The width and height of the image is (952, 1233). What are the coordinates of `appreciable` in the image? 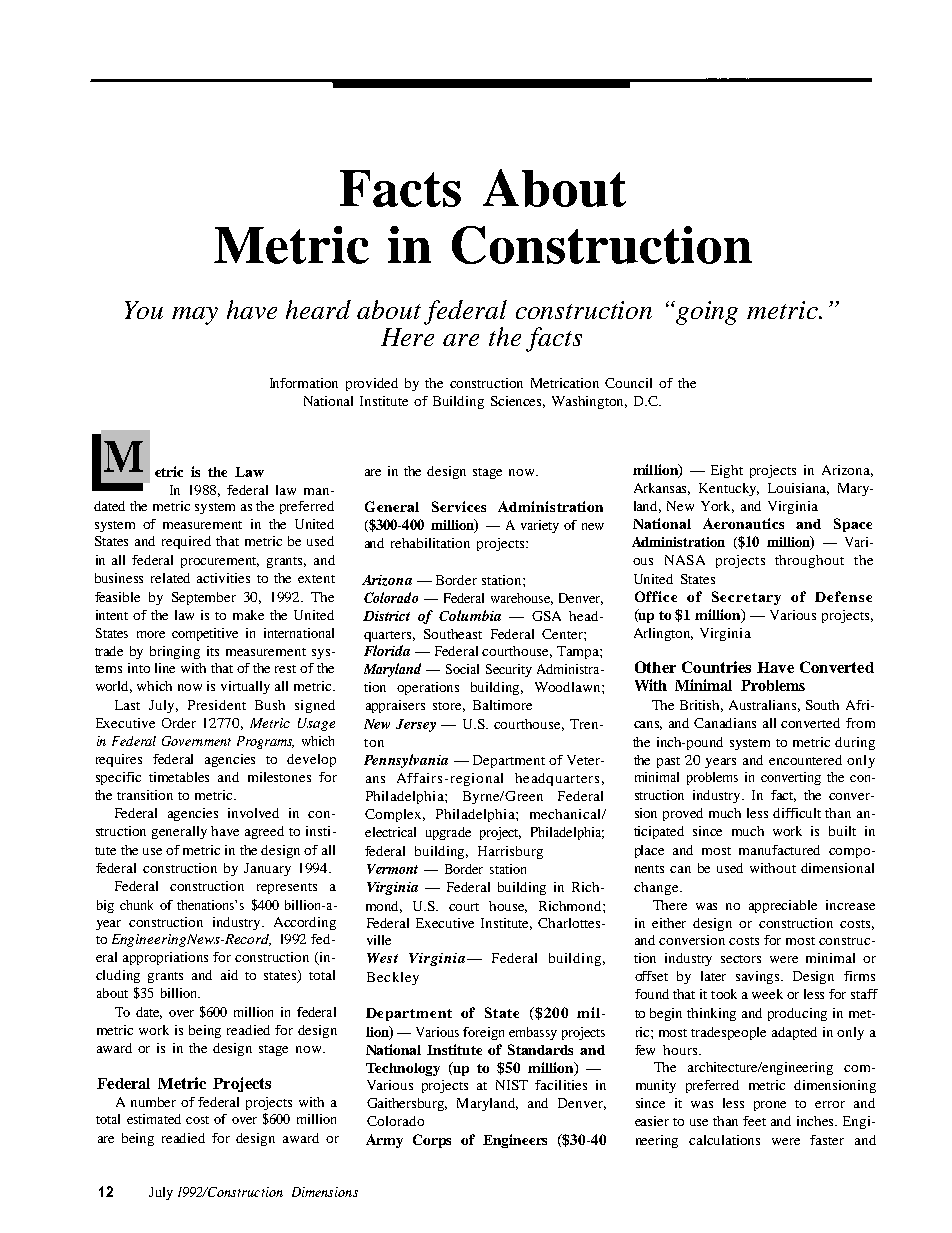 It's located at (783, 906).
